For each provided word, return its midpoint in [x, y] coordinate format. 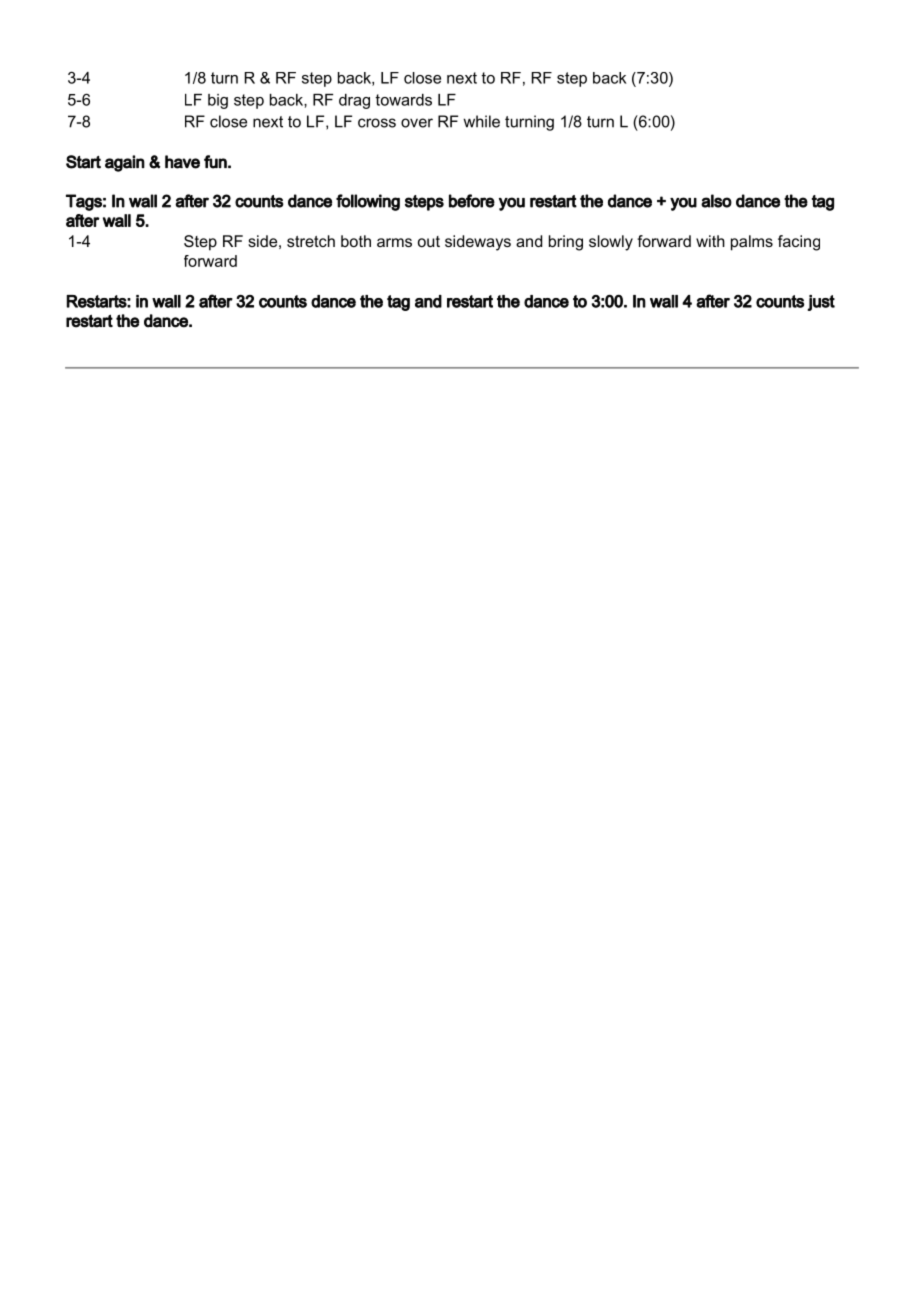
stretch [311, 241]
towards [403, 100]
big [218, 101]
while [481, 121]
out [429, 241]
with [710, 241]
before [472, 201]
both [356, 241]
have [182, 162]
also [716, 201]
